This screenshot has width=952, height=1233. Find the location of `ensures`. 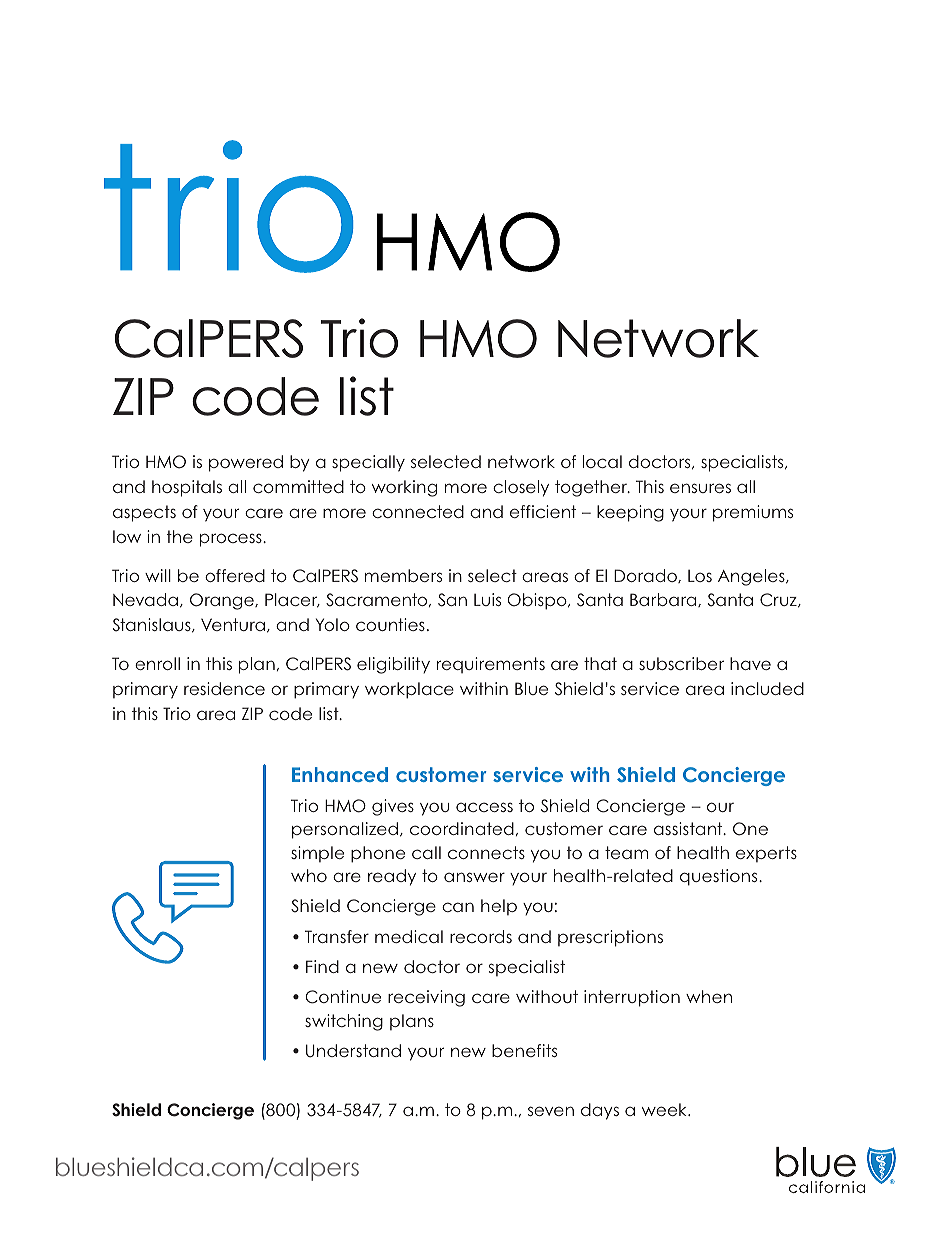

ensures is located at coordinates (700, 488).
